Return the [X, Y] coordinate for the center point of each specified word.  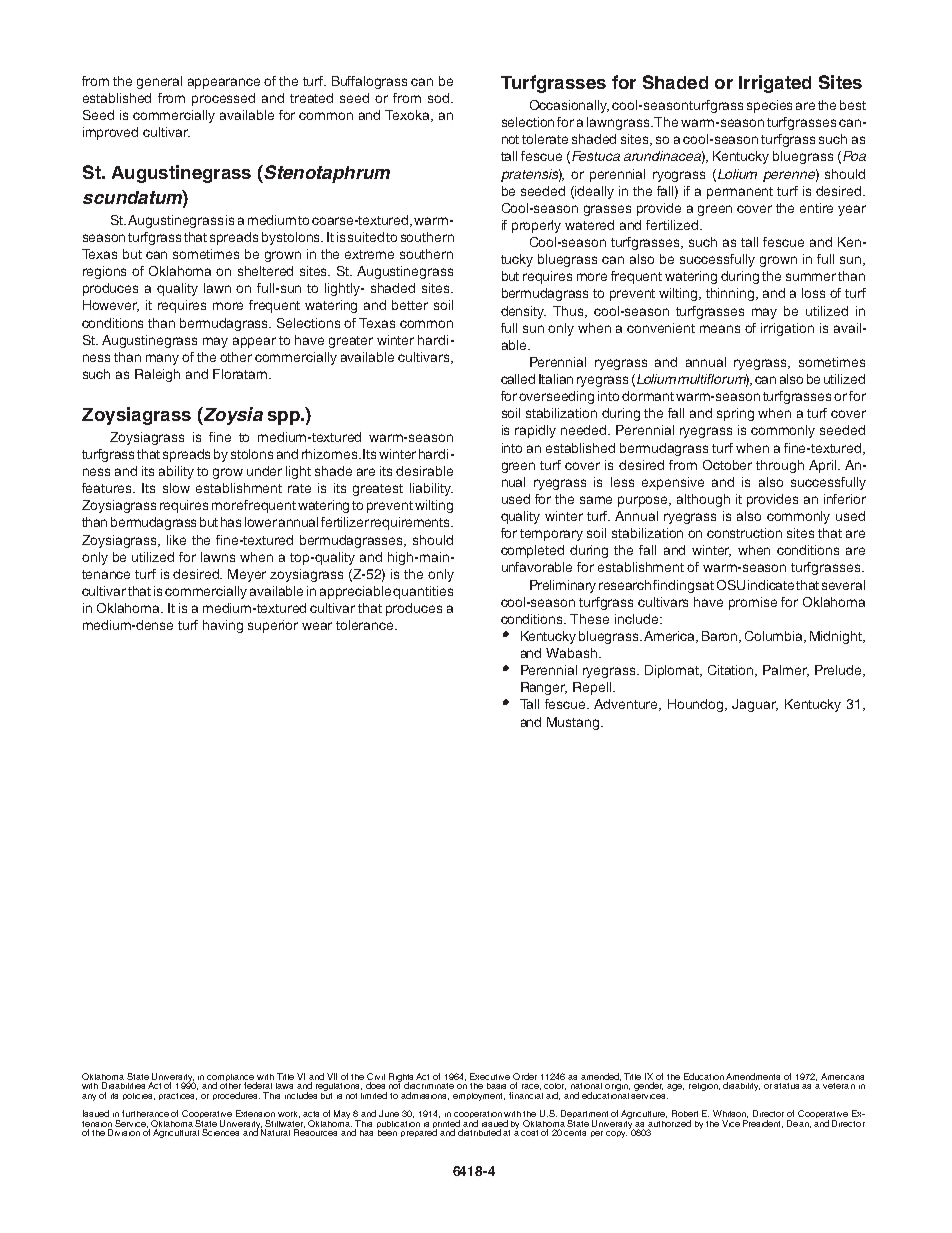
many [162, 359]
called [518, 379]
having [223, 626]
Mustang [574, 723]
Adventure [627, 705]
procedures [236, 1096]
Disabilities [123, 1085]
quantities [423, 592]
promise [753, 603]
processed [223, 99]
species [769, 106]
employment [479, 1097]
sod [440, 98]
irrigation [787, 329]
